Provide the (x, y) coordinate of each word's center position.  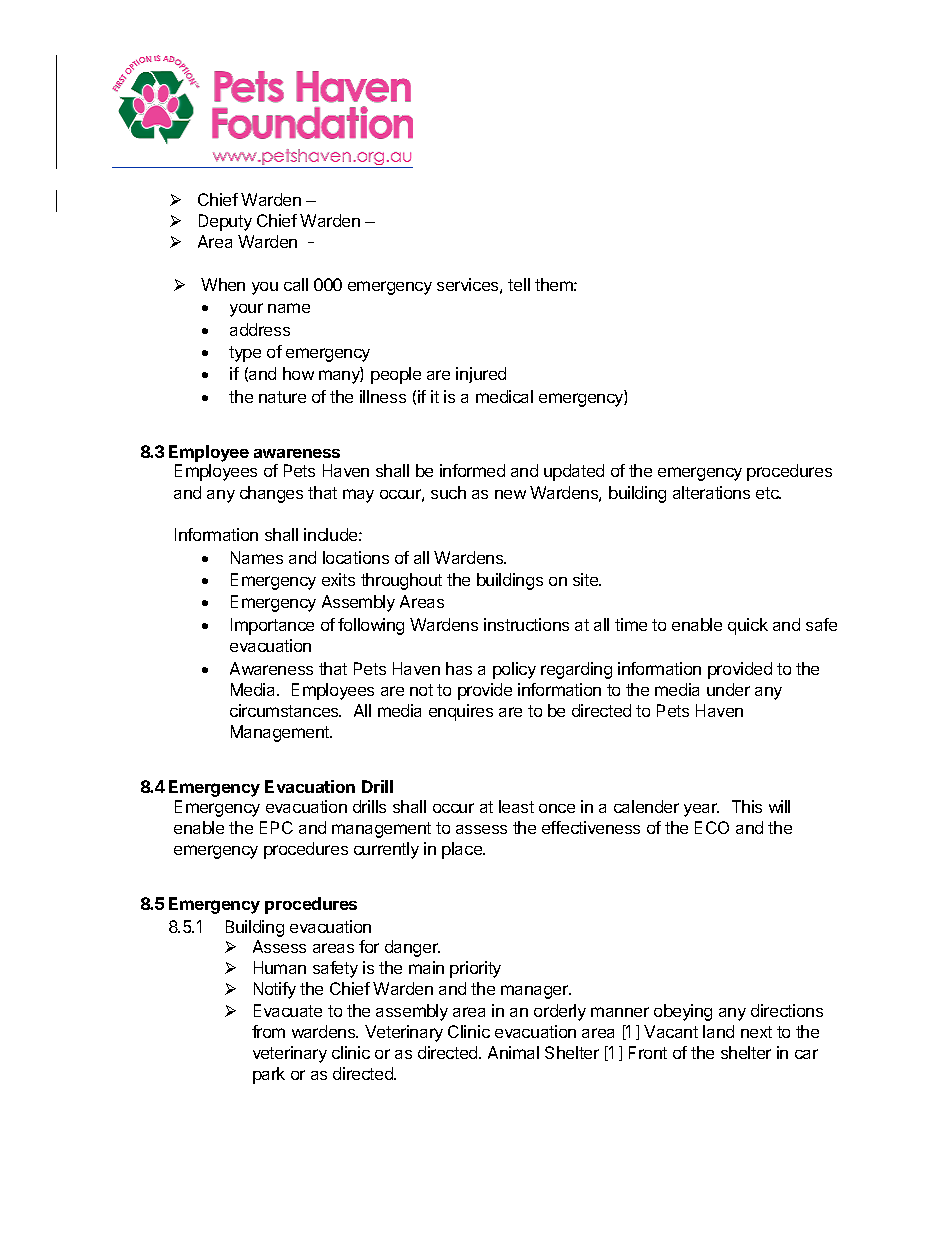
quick (748, 626)
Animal (513, 1052)
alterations (711, 492)
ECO (712, 827)
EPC (276, 827)
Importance (272, 626)
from (268, 1031)
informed (472, 470)
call (296, 284)
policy (514, 670)
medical (504, 396)
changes (271, 494)
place (463, 850)
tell (519, 284)
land (718, 1031)
